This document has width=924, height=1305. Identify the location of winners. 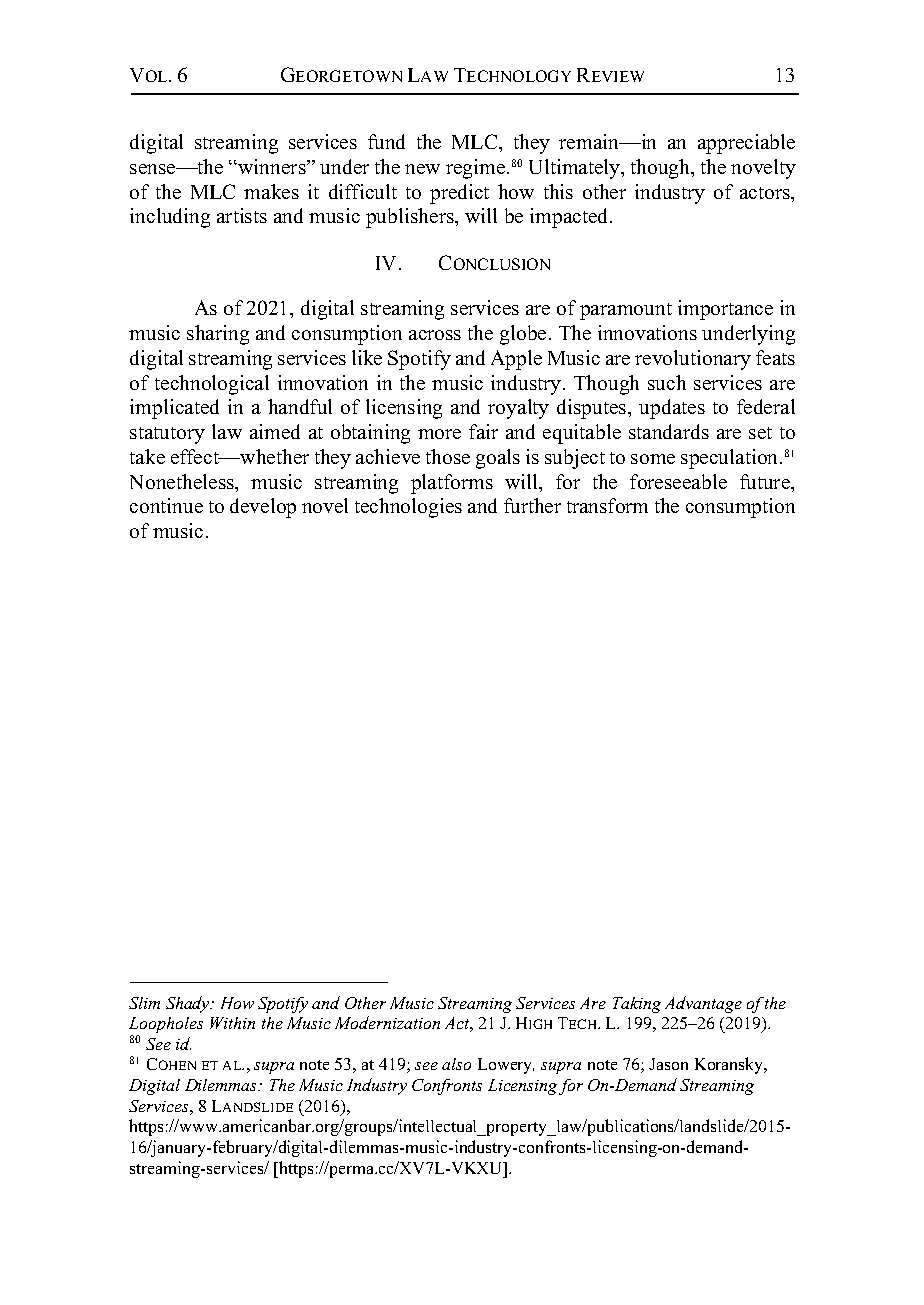
(272, 166).
